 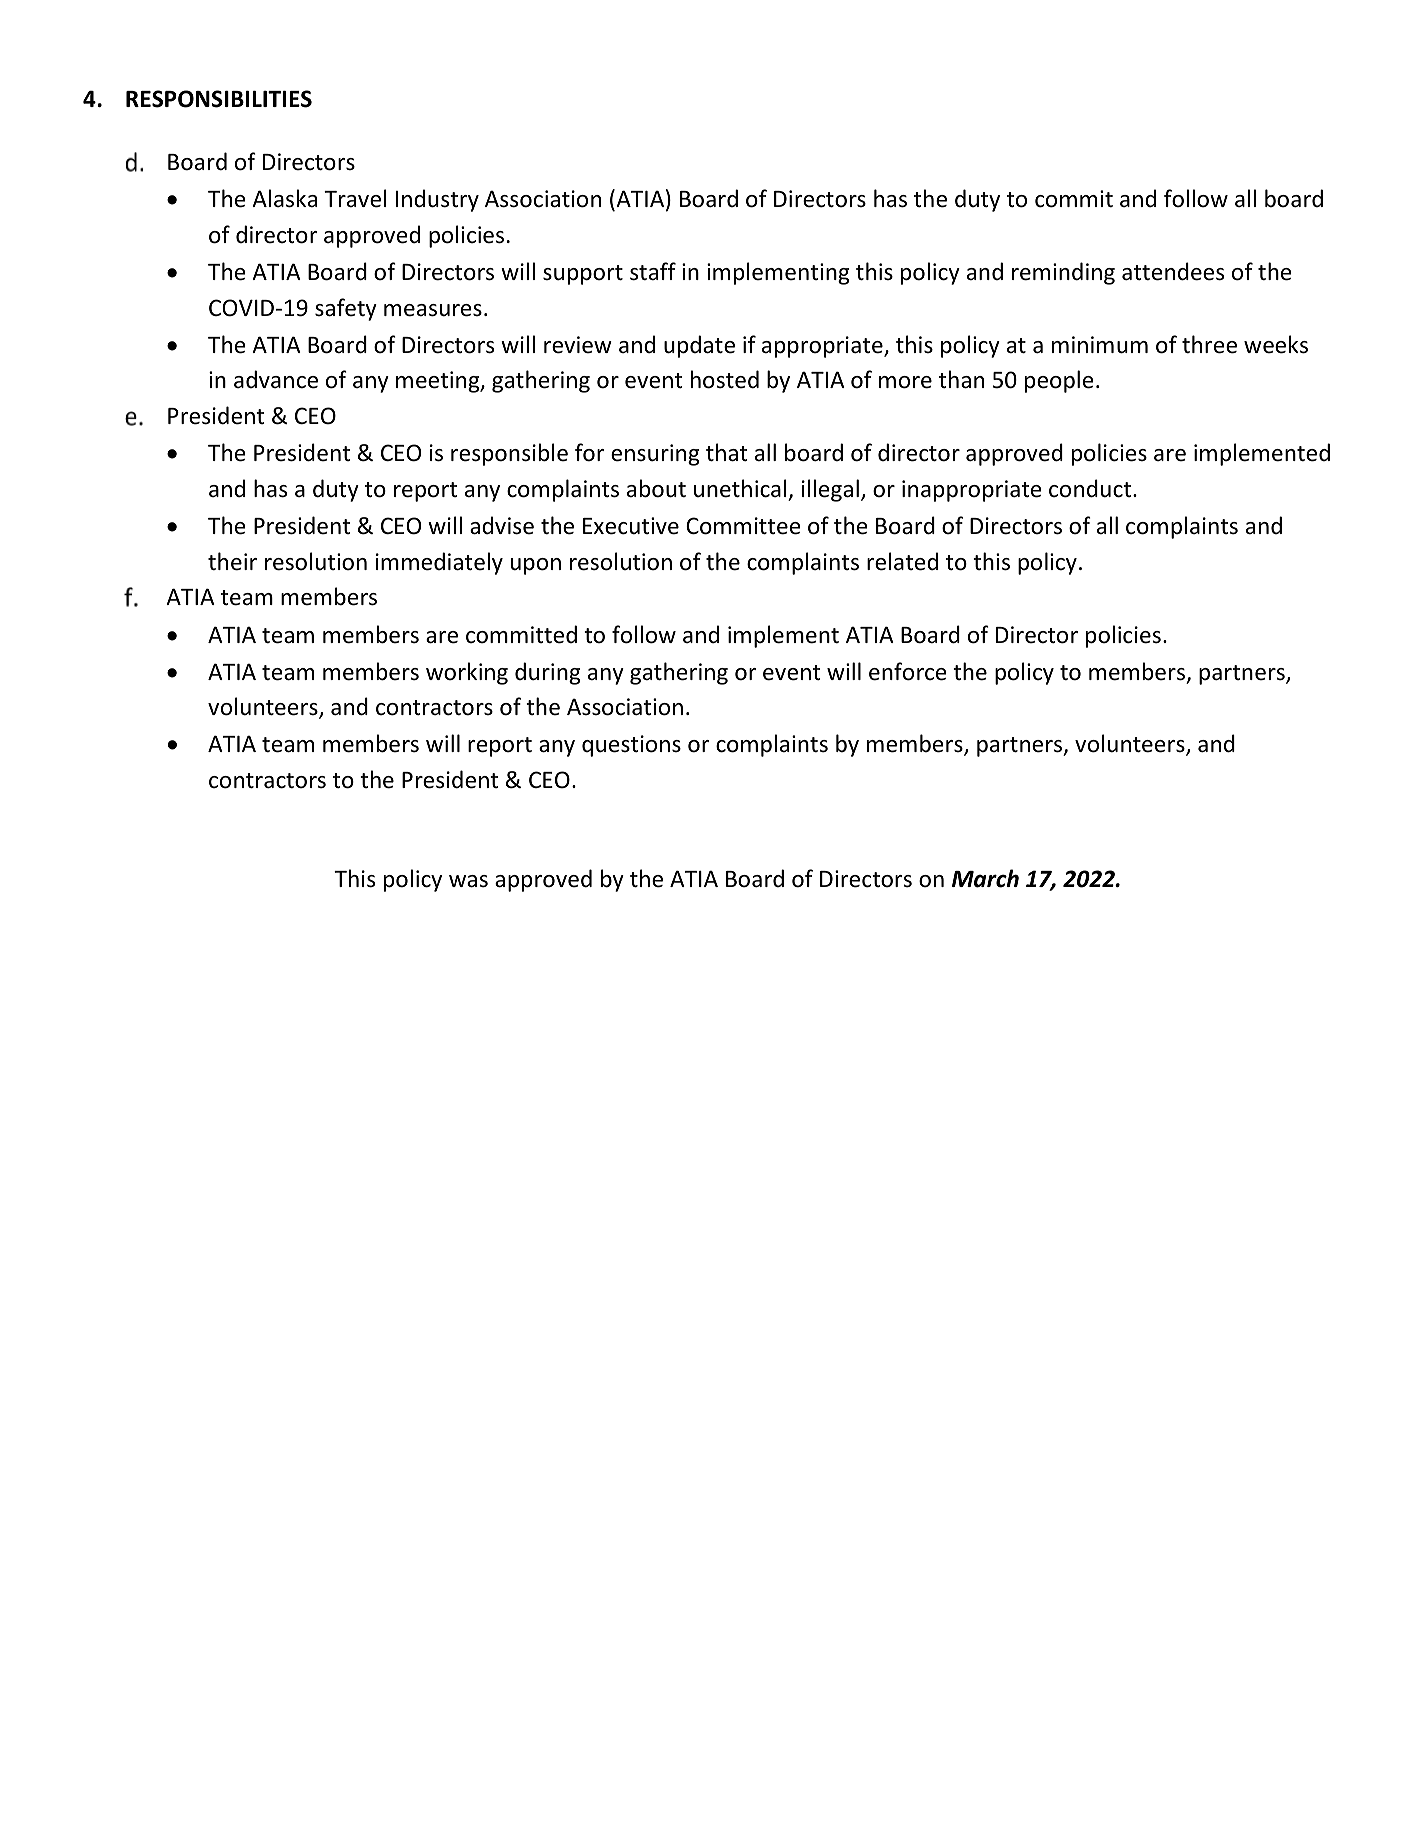 What do you see at coordinates (437, 200) in the screenshot?
I see `Industry` at bounding box center [437, 200].
